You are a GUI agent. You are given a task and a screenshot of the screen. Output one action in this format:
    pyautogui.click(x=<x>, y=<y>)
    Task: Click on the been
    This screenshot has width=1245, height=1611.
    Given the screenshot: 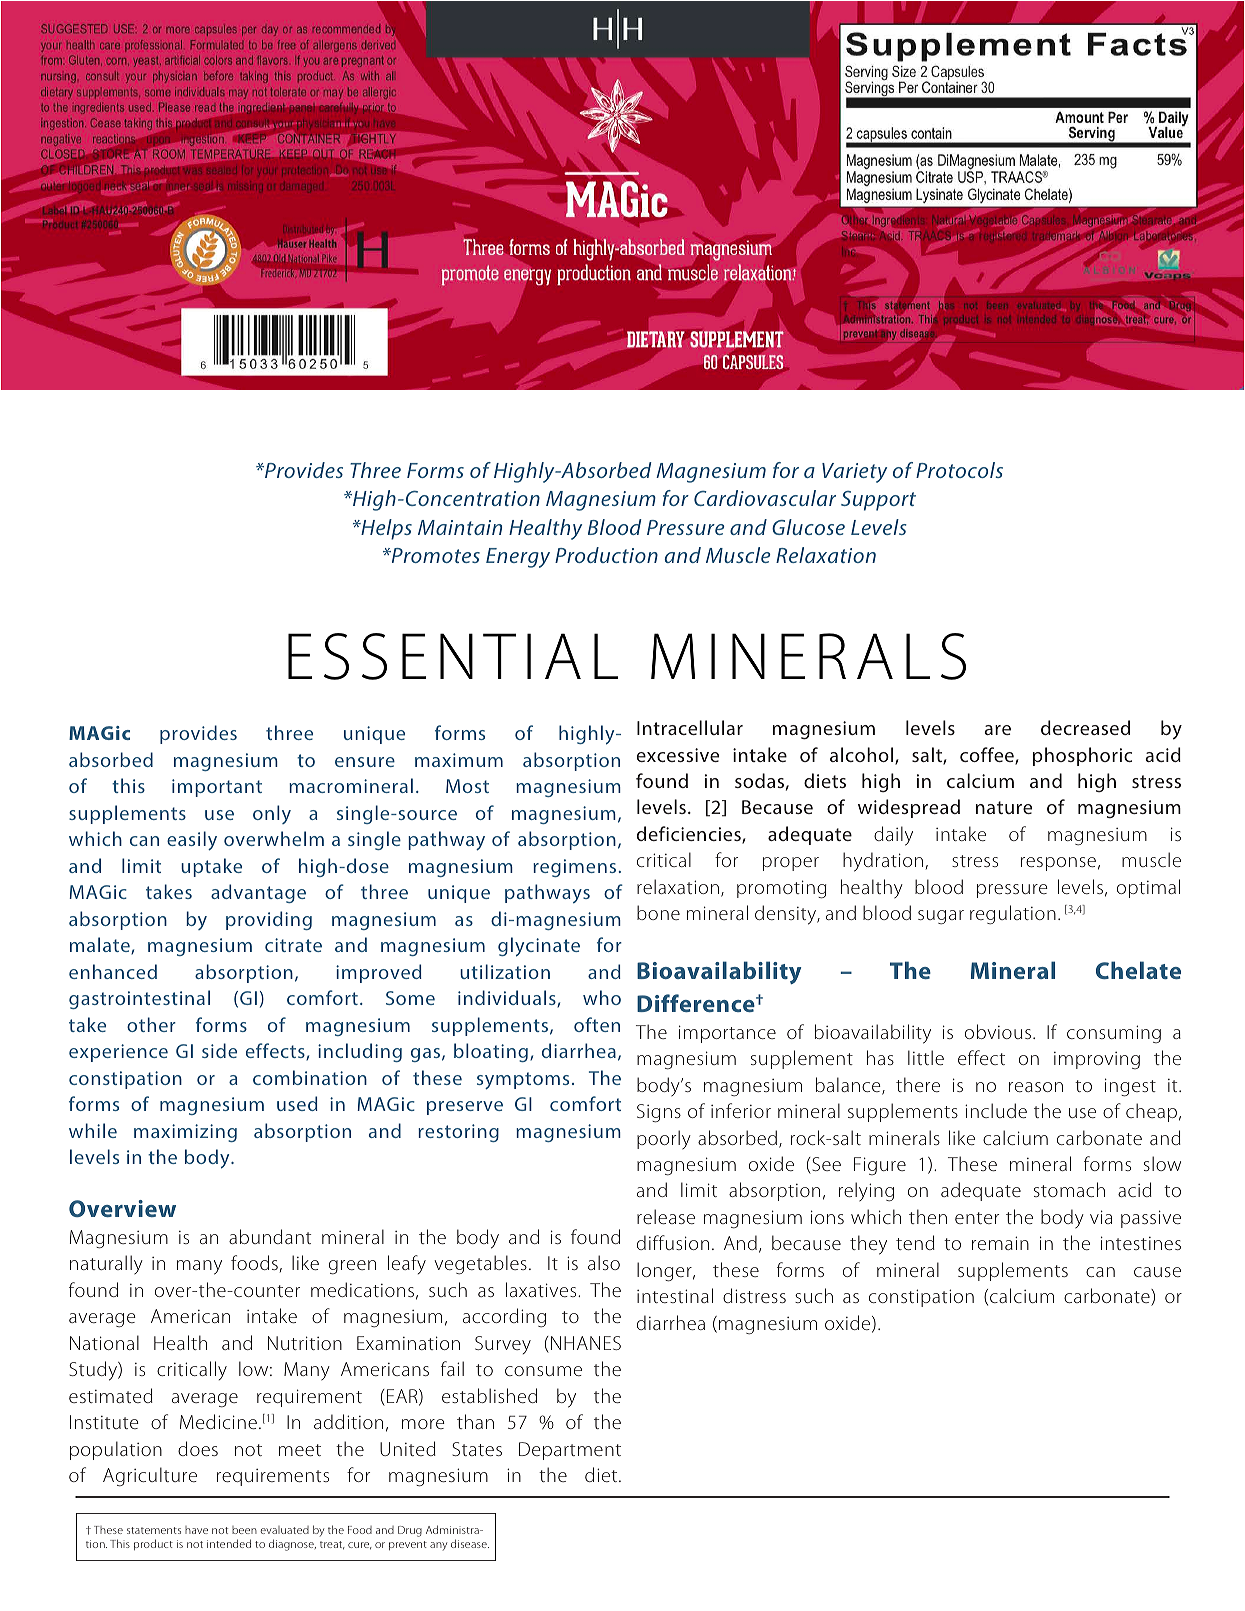 What is the action you would take?
    pyautogui.click(x=244, y=1530)
